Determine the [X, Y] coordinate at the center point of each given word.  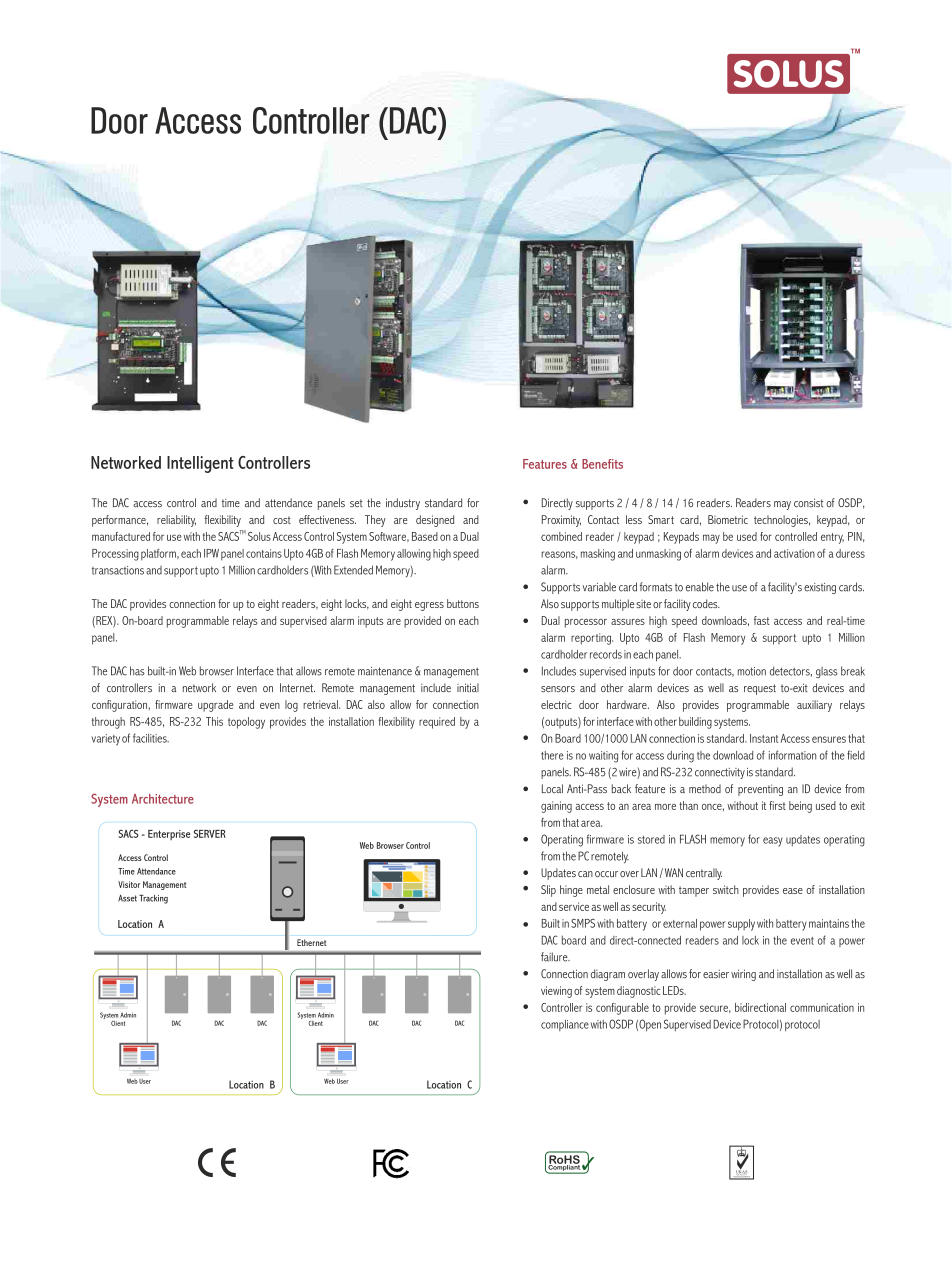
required [437, 723]
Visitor [129, 884]
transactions [118, 570]
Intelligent [200, 464]
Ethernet [311, 942]
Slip [548, 891]
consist [808, 502]
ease [793, 891]
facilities [151, 738]
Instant [764, 738]
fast [762, 620]
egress [429, 606]
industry [403, 504]
